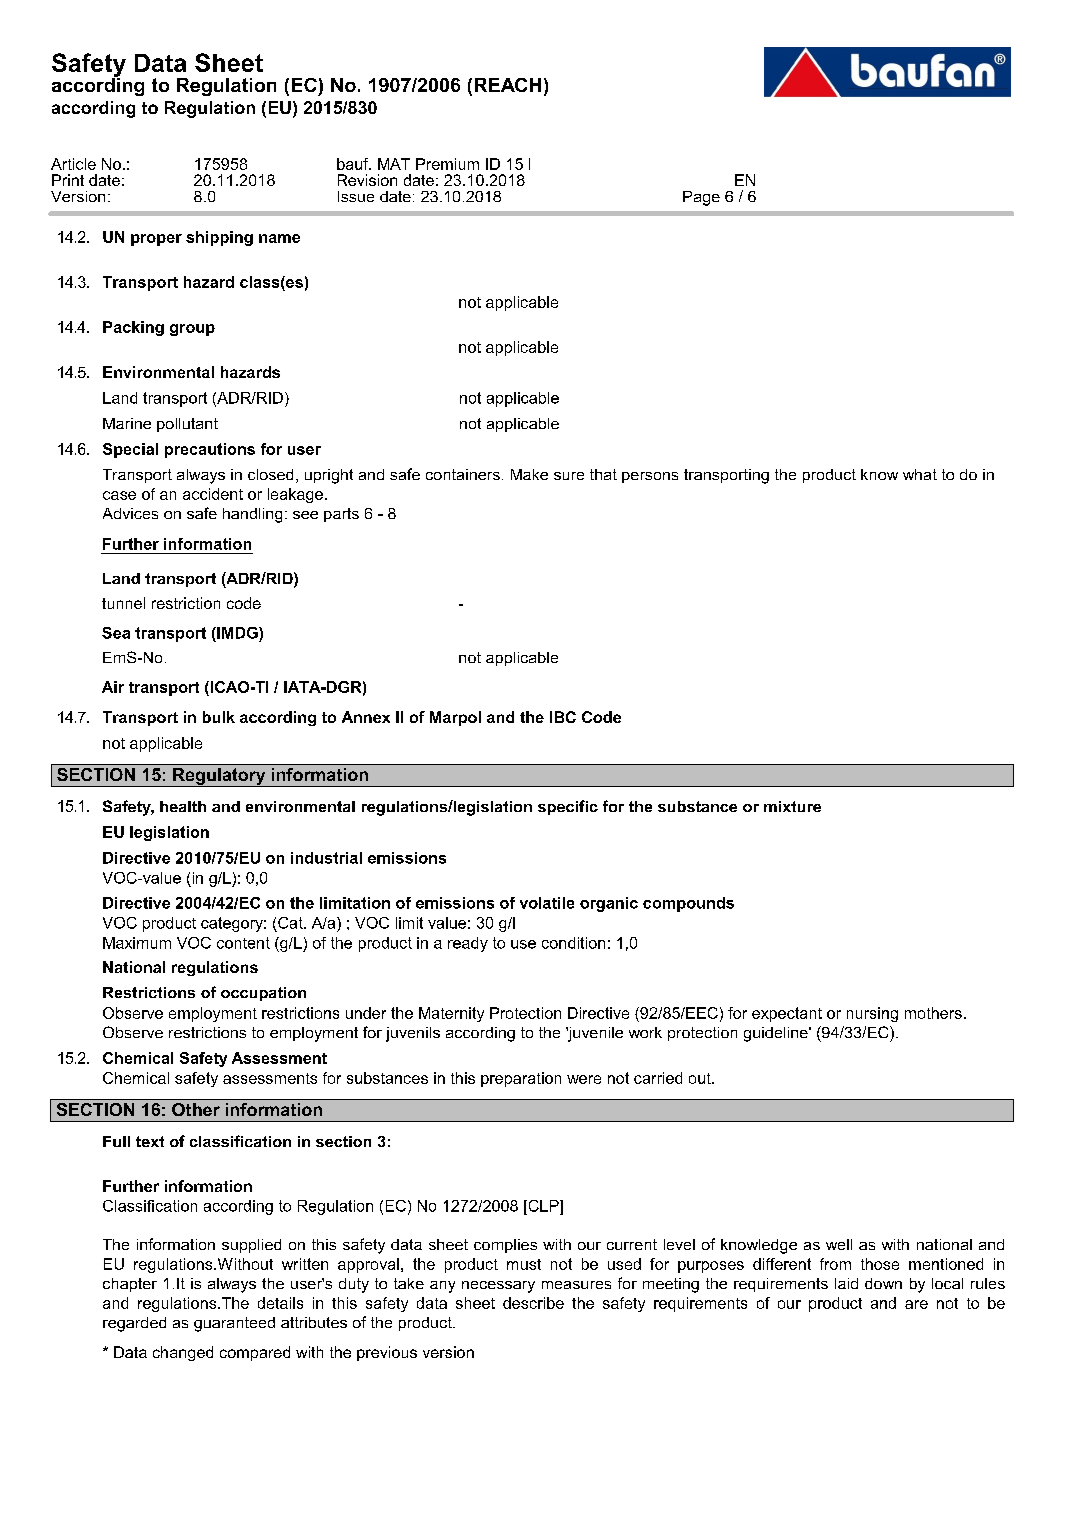 Image resolution: width=1072 pixels, height=1516 pixels. I want to click on bulk, so click(219, 717).
